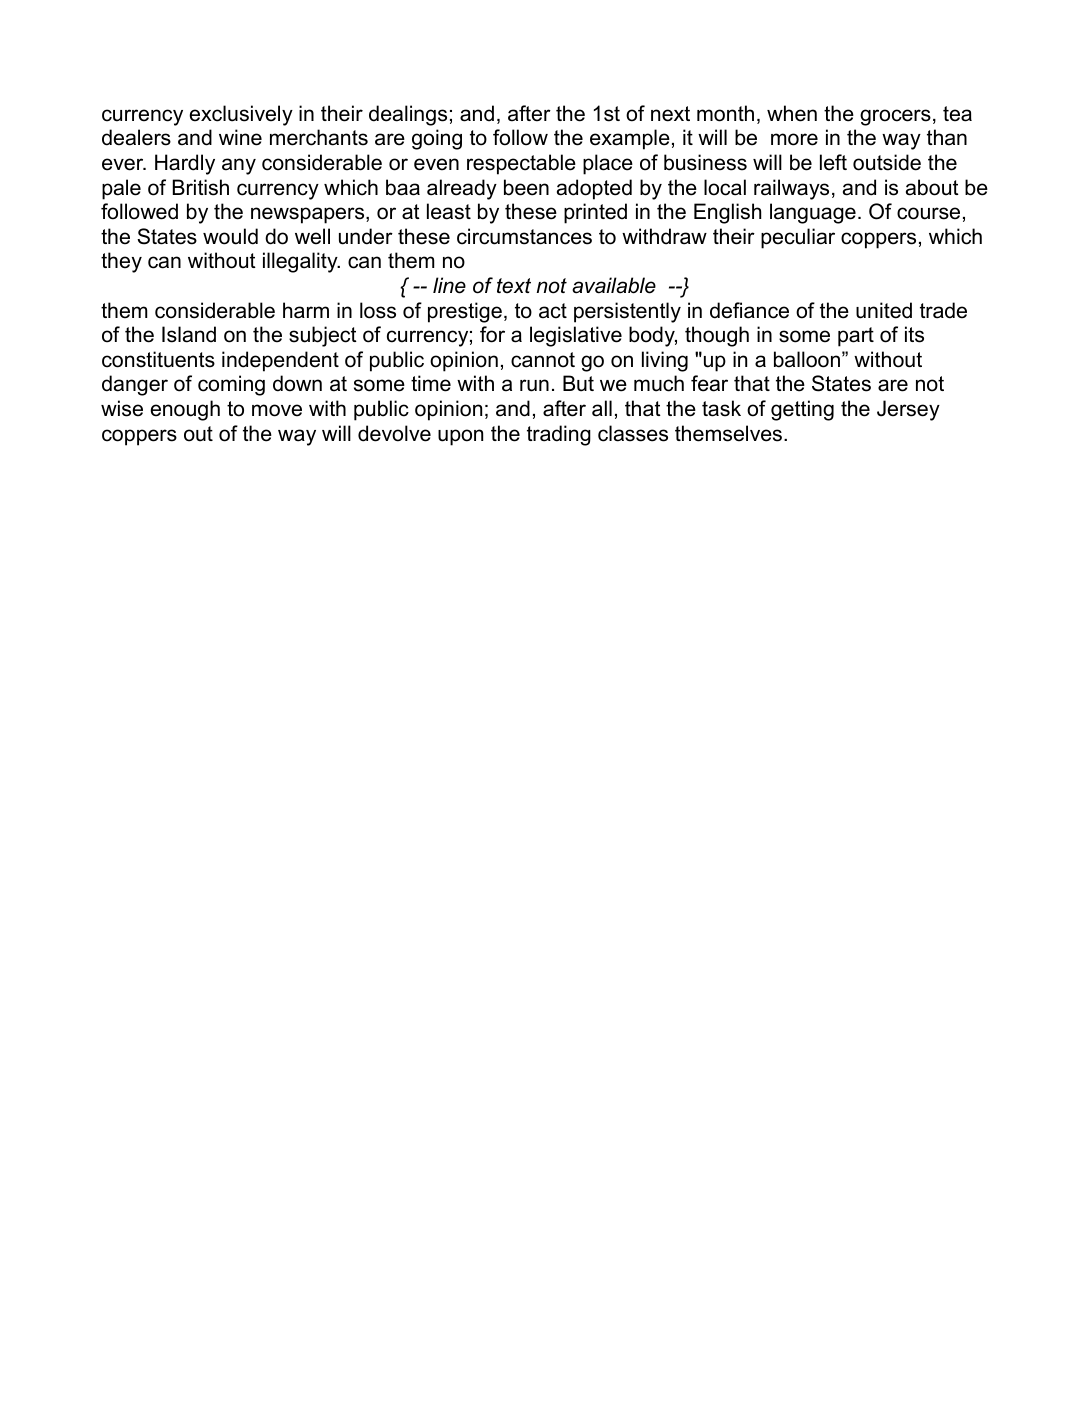 The width and height of the screenshot is (1091, 1412). What do you see at coordinates (895, 117) in the screenshot?
I see `grocers` at bounding box center [895, 117].
